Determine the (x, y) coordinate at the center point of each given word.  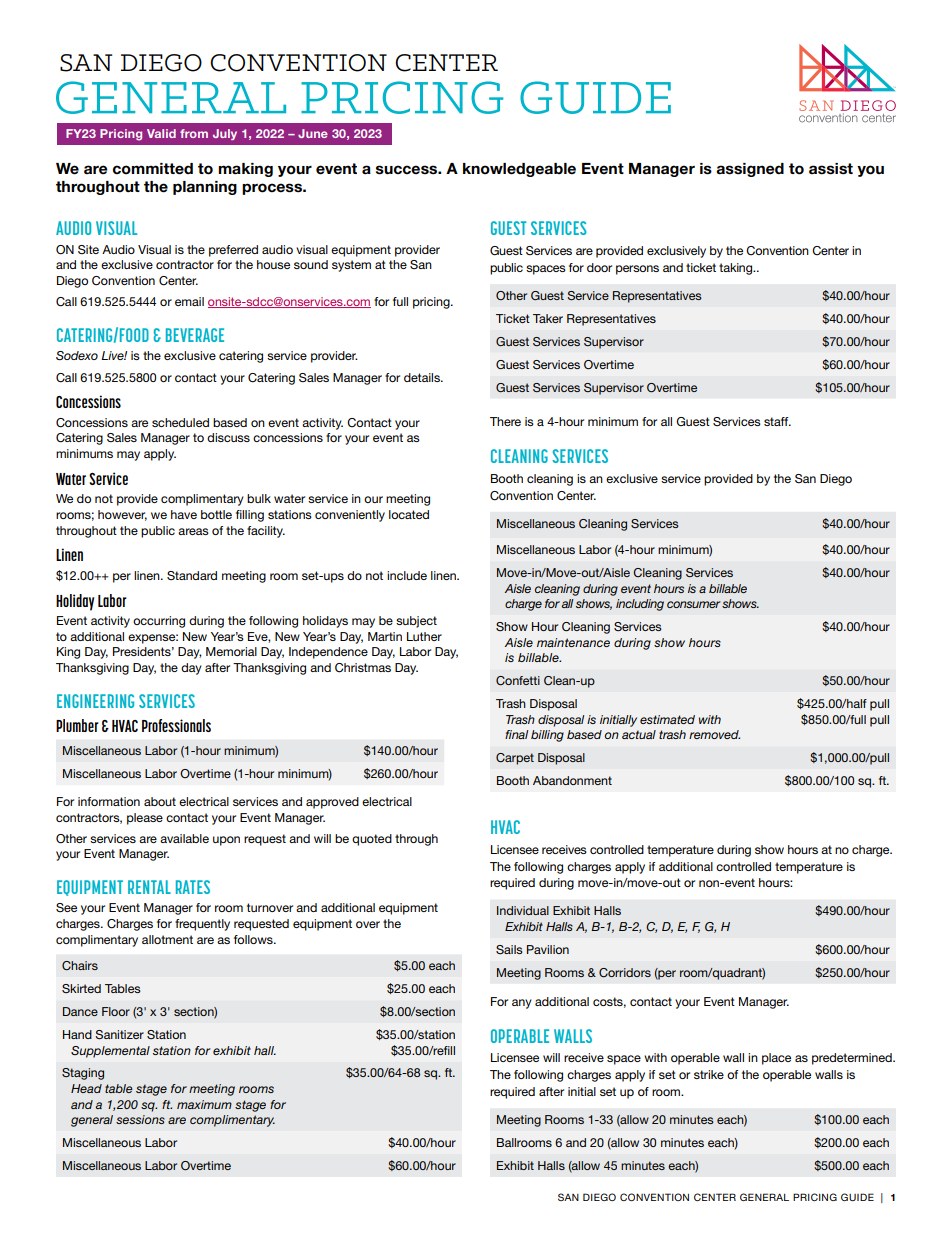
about (160, 801)
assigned (750, 170)
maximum (204, 1104)
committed (153, 169)
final (516, 734)
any (522, 1004)
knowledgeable (519, 170)
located (409, 514)
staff (777, 421)
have (184, 514)
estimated (667, 719)
